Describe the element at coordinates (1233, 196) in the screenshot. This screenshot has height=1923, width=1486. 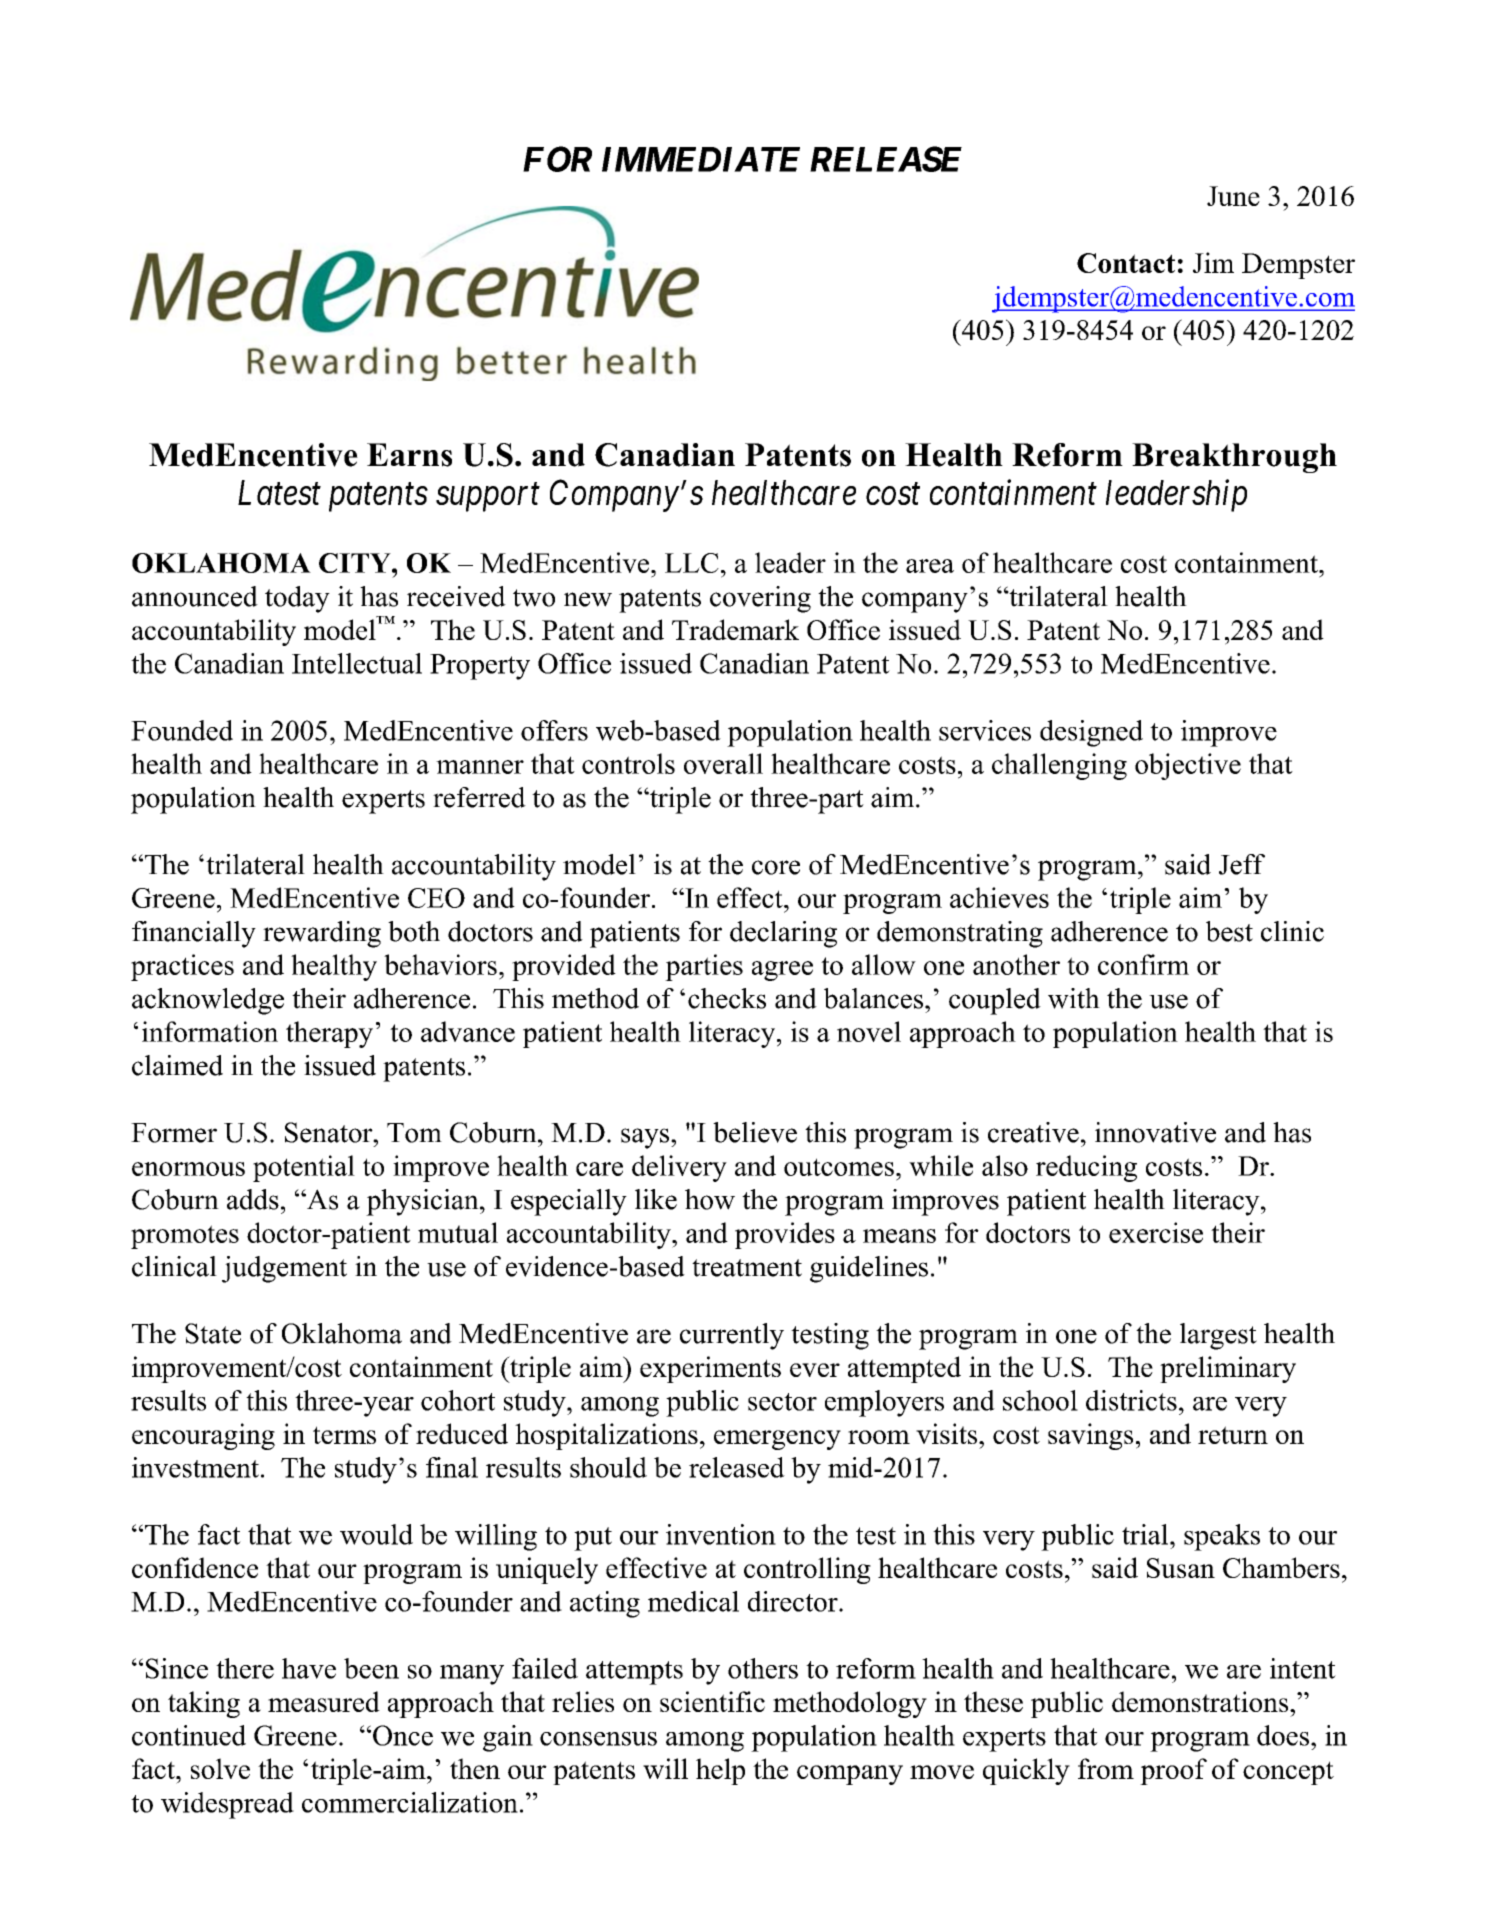
I see `June` at that location.
